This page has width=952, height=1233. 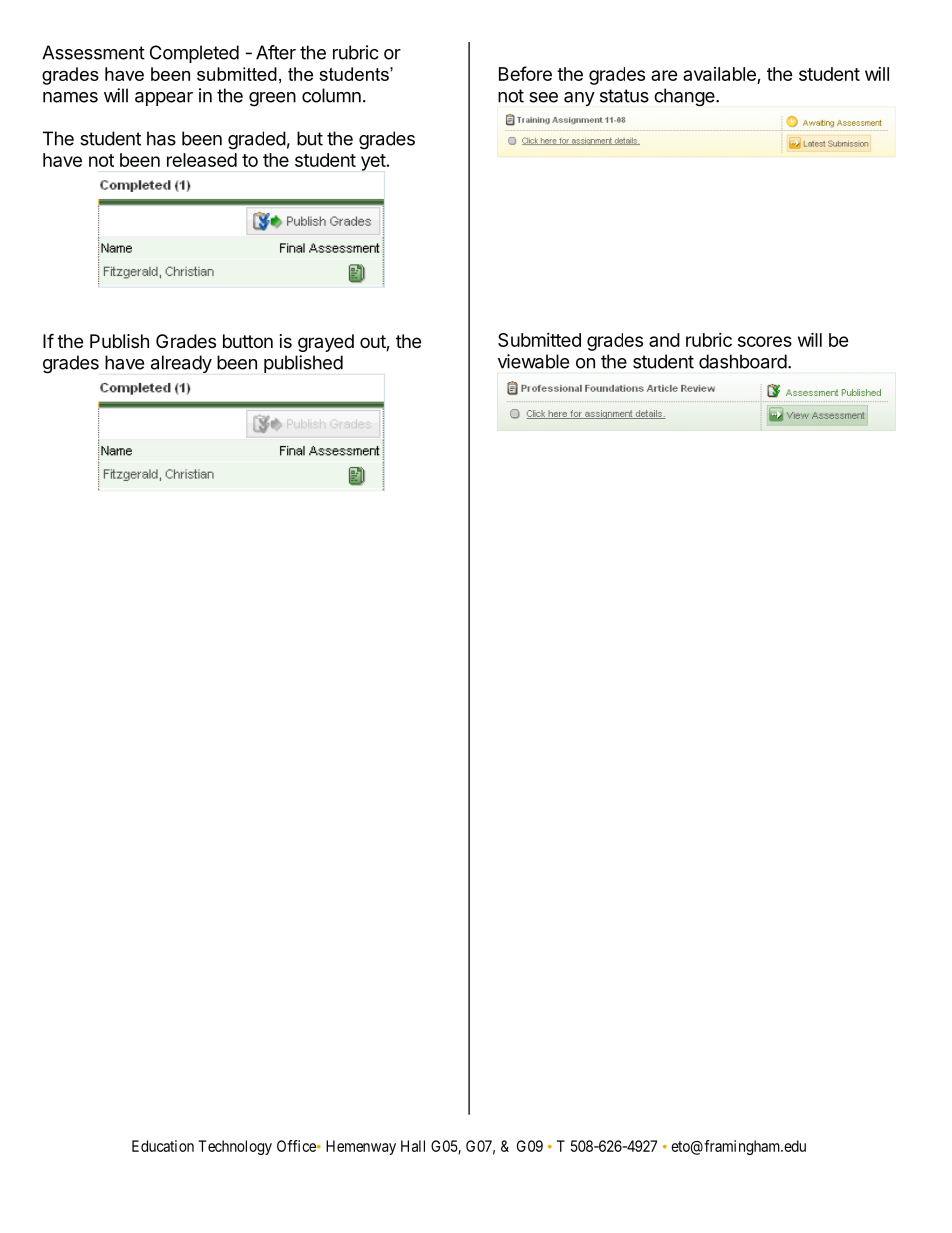 I want to click on already, so click(x=181, y=364).
